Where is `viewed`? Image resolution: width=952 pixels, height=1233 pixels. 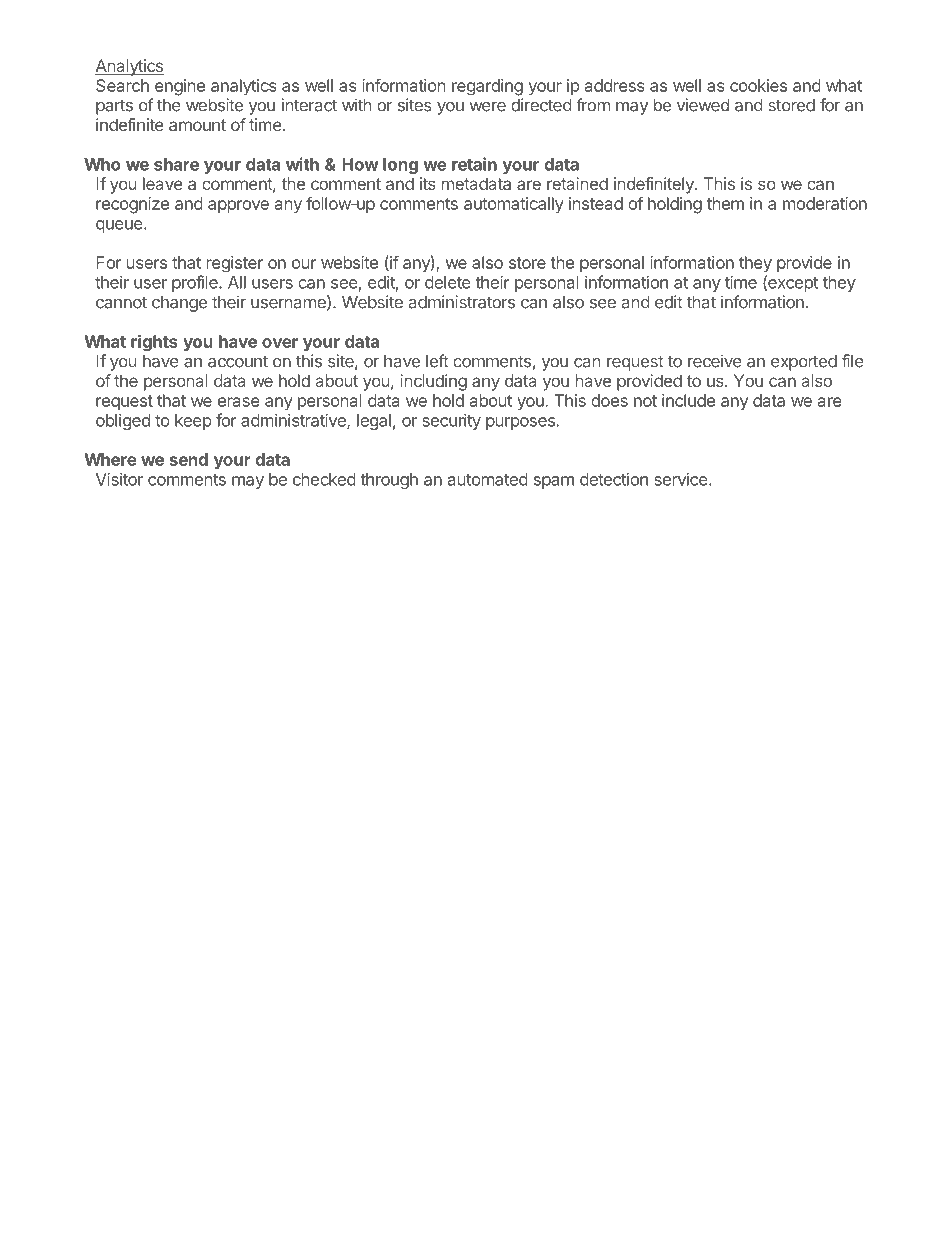
viewed is located at coordinates (703, 105).
